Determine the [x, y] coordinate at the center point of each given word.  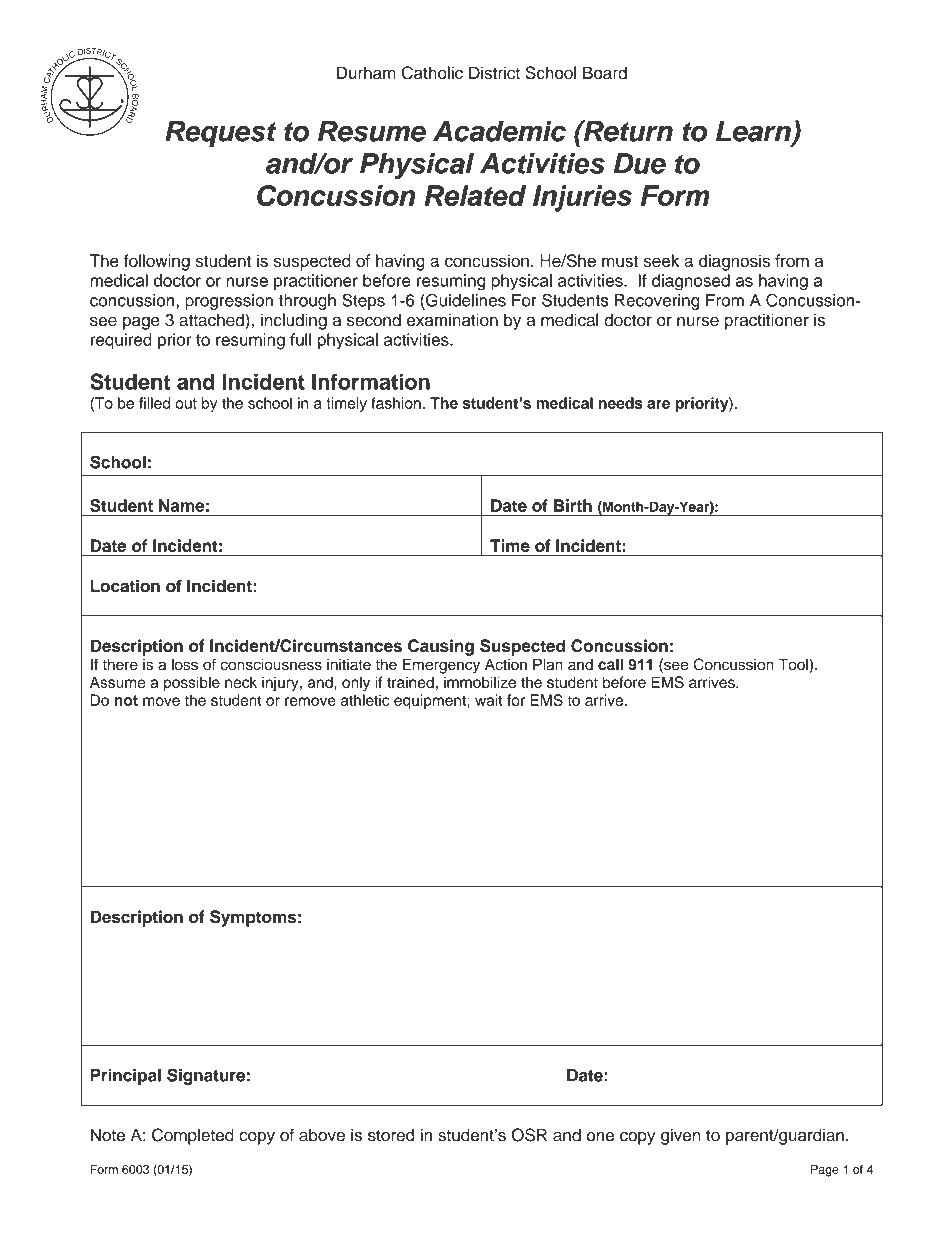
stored [391, 1135]
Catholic [432, 73]
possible [192, 683]
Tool [794, 664]
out [186, 403]
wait [489, 700]
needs [621, 403]
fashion [396, 403]
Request [221, 134]
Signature [206, 1076]
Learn [754, 132]
